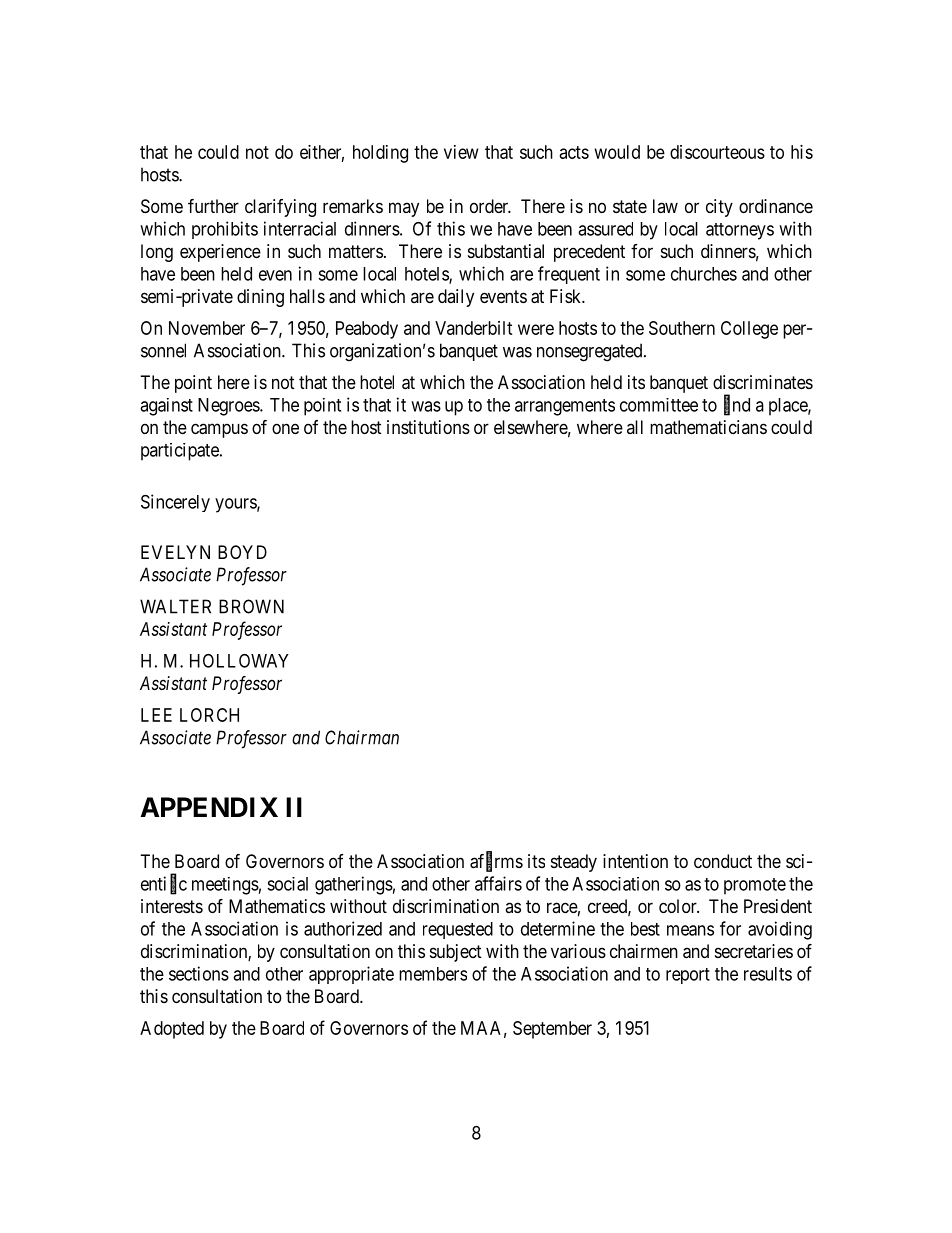 This screenshot has width=952, height=1233. Describe the element at coordinates (251, 606) in the screenshot. I see `BROWN` at that location.
